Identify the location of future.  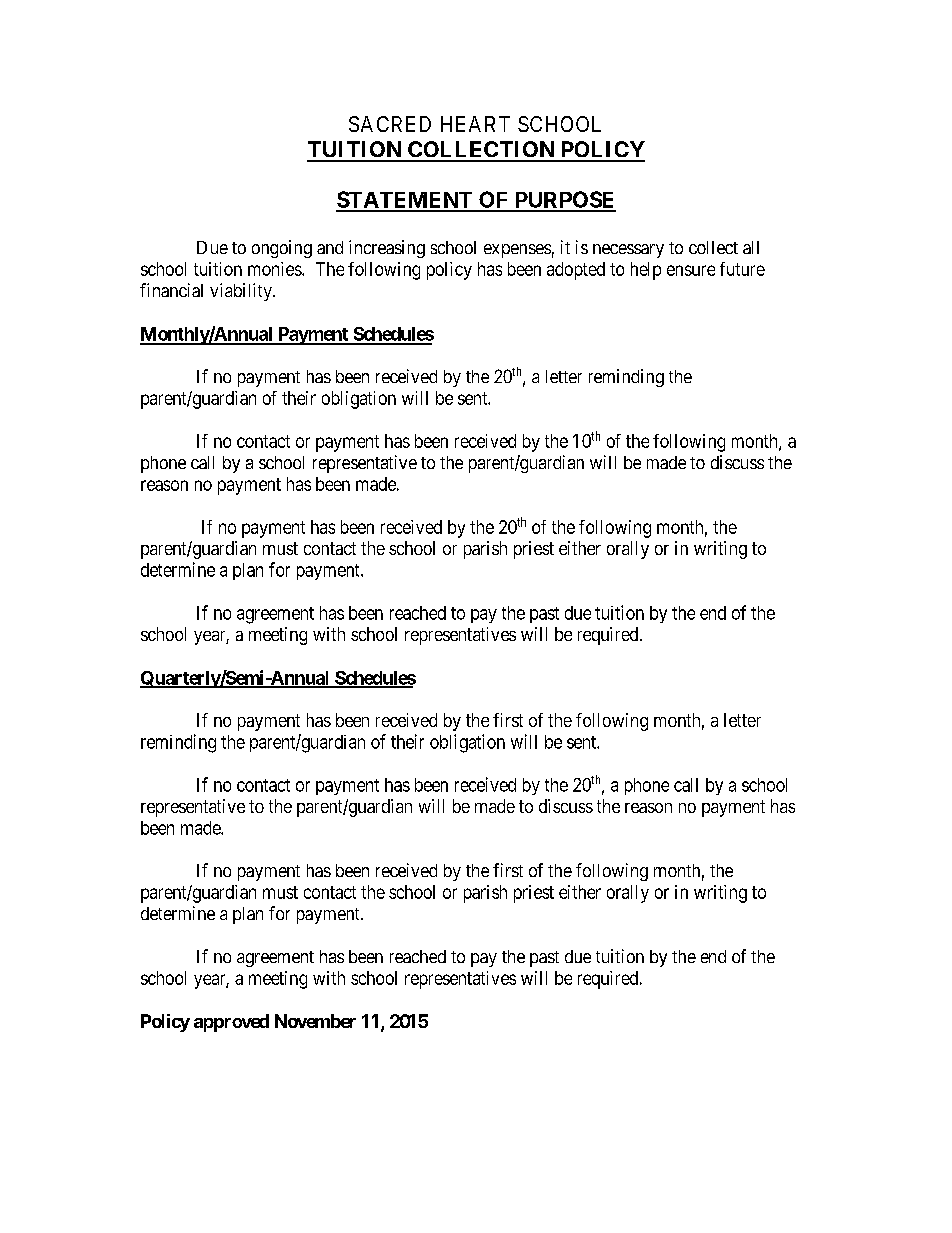
(742, 269).
